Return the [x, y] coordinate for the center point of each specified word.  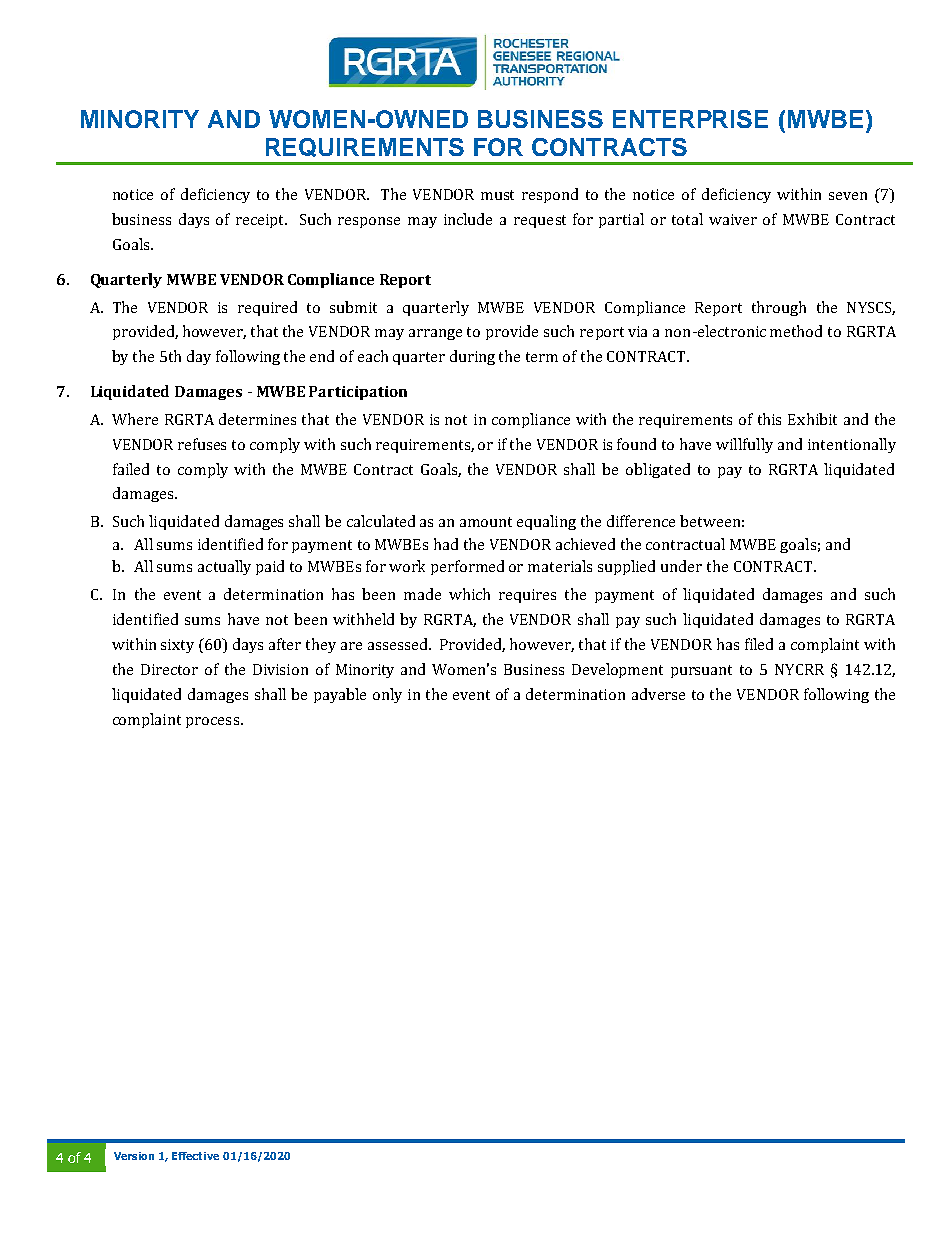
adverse [658, 694]
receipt [261, 221]
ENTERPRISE [690, 119]
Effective [195, 1156]
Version [134, 1156]
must [497, 195]
